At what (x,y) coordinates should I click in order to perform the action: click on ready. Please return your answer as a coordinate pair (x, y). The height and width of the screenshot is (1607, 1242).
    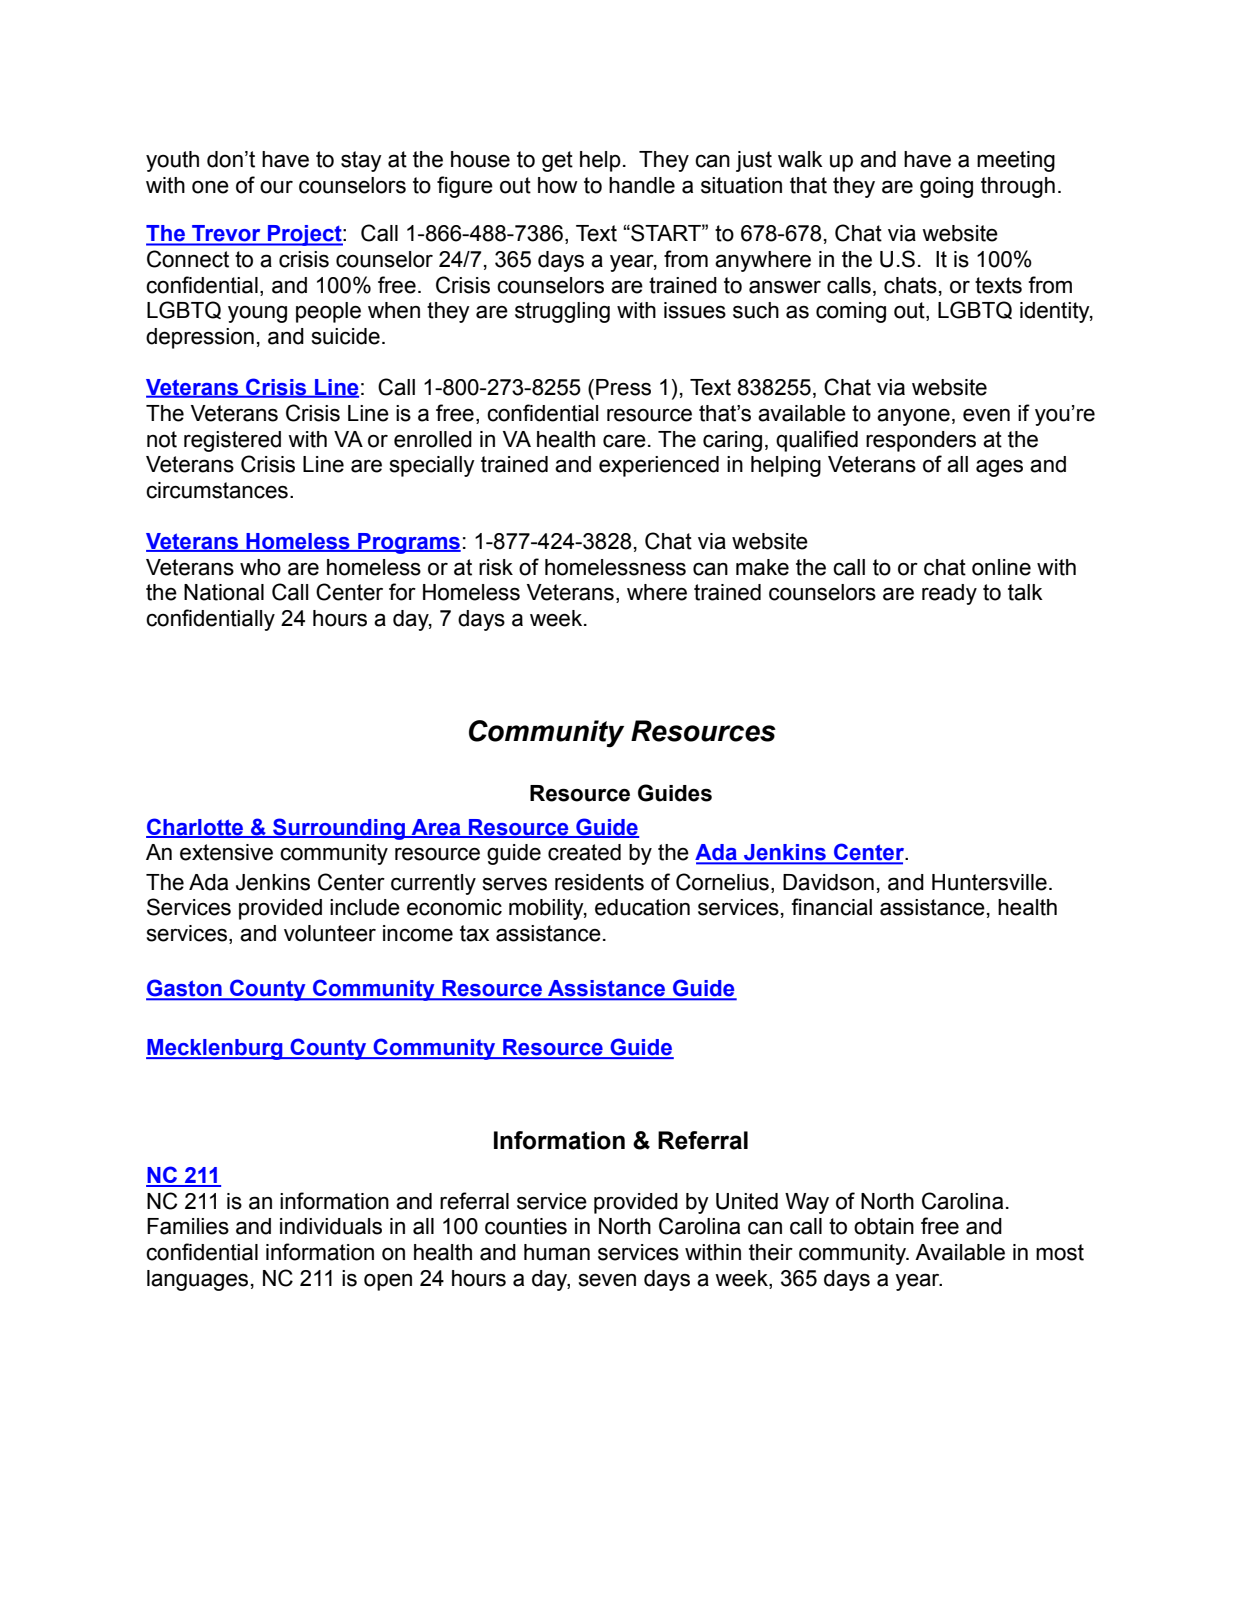
    Looking at the image, I should click on (949, 594).
